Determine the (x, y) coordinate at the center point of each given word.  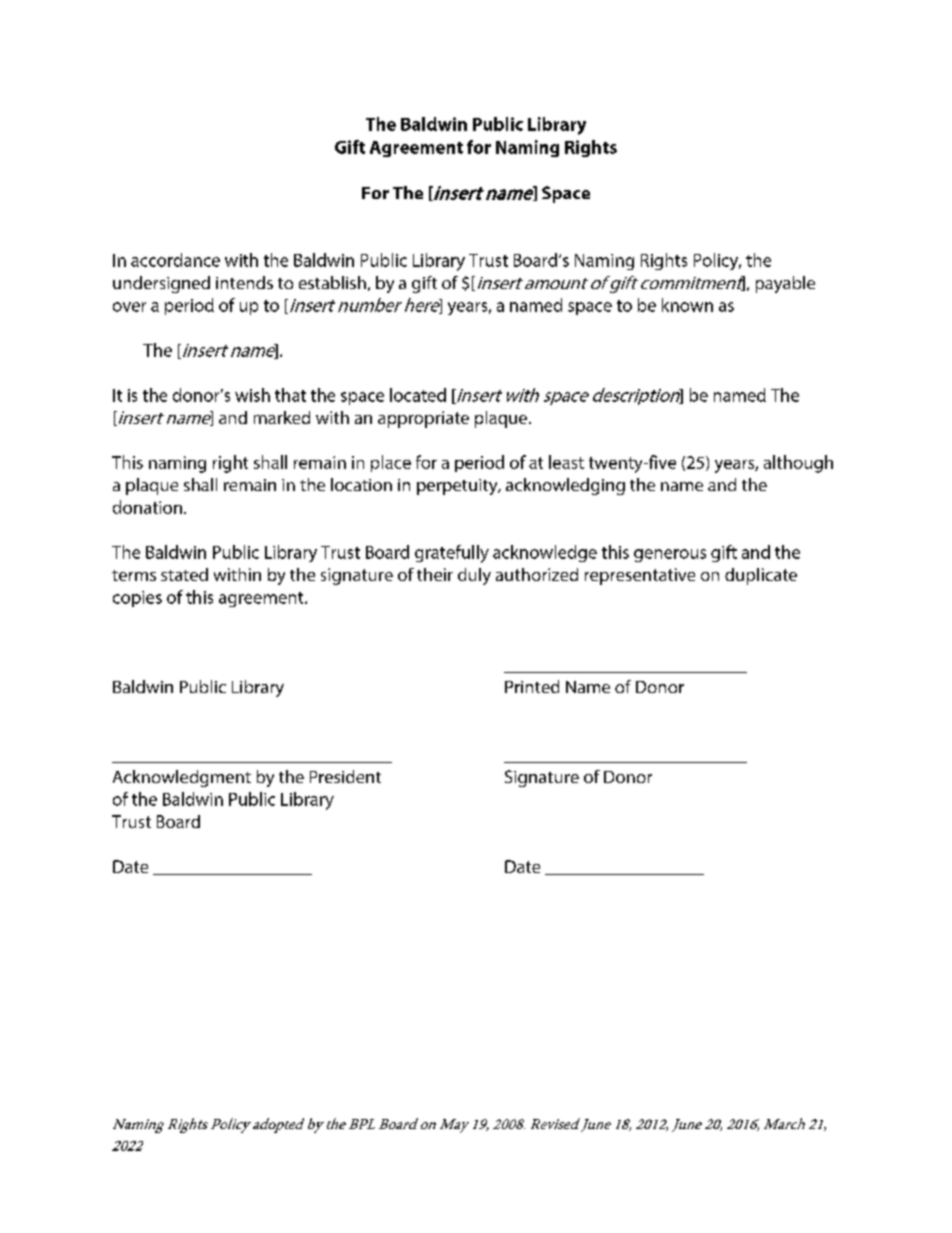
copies (137, 599)
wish (252, 395)
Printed (532, 686)
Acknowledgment (182, 778)
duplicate (761, 576)
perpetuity (458, 487)
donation (147, 507)
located (418, 395)
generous (670, 555)
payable (785, 284)
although (798, 464)
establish (332, 282)
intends (244, 282)
